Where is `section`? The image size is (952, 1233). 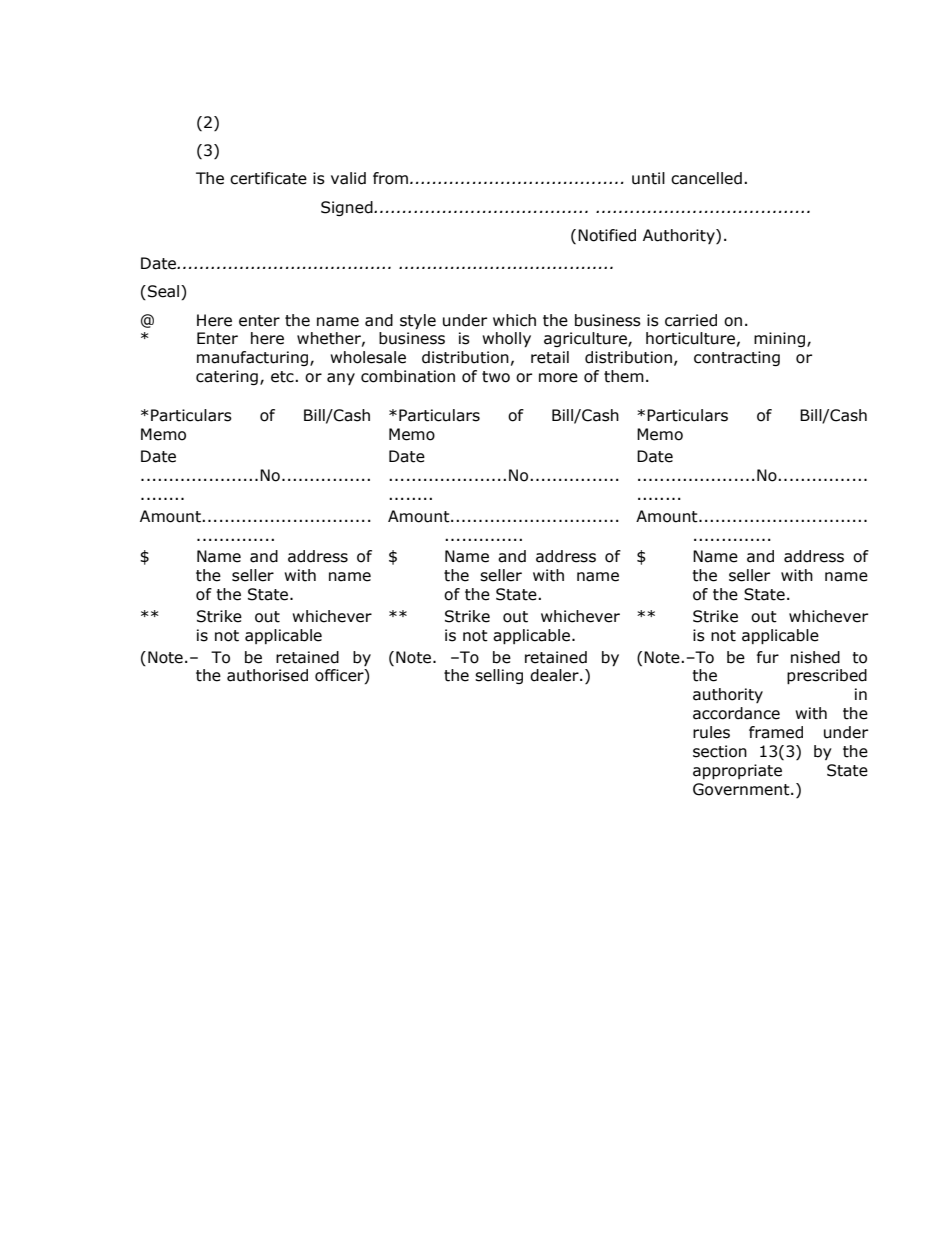
section is located at coordinates (720, 751).
